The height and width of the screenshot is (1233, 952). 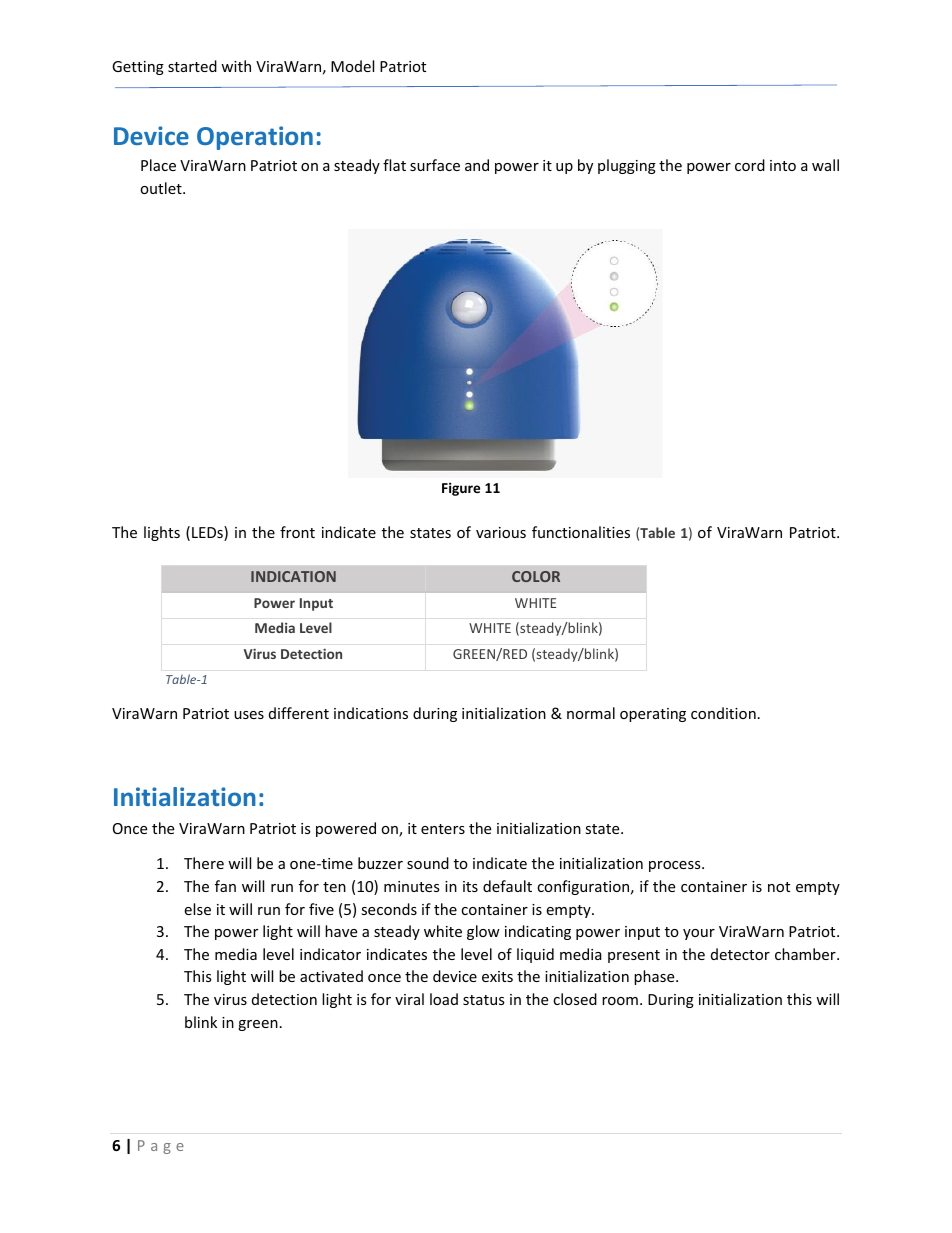 I want to click on else, so click(x=197, y=909).
